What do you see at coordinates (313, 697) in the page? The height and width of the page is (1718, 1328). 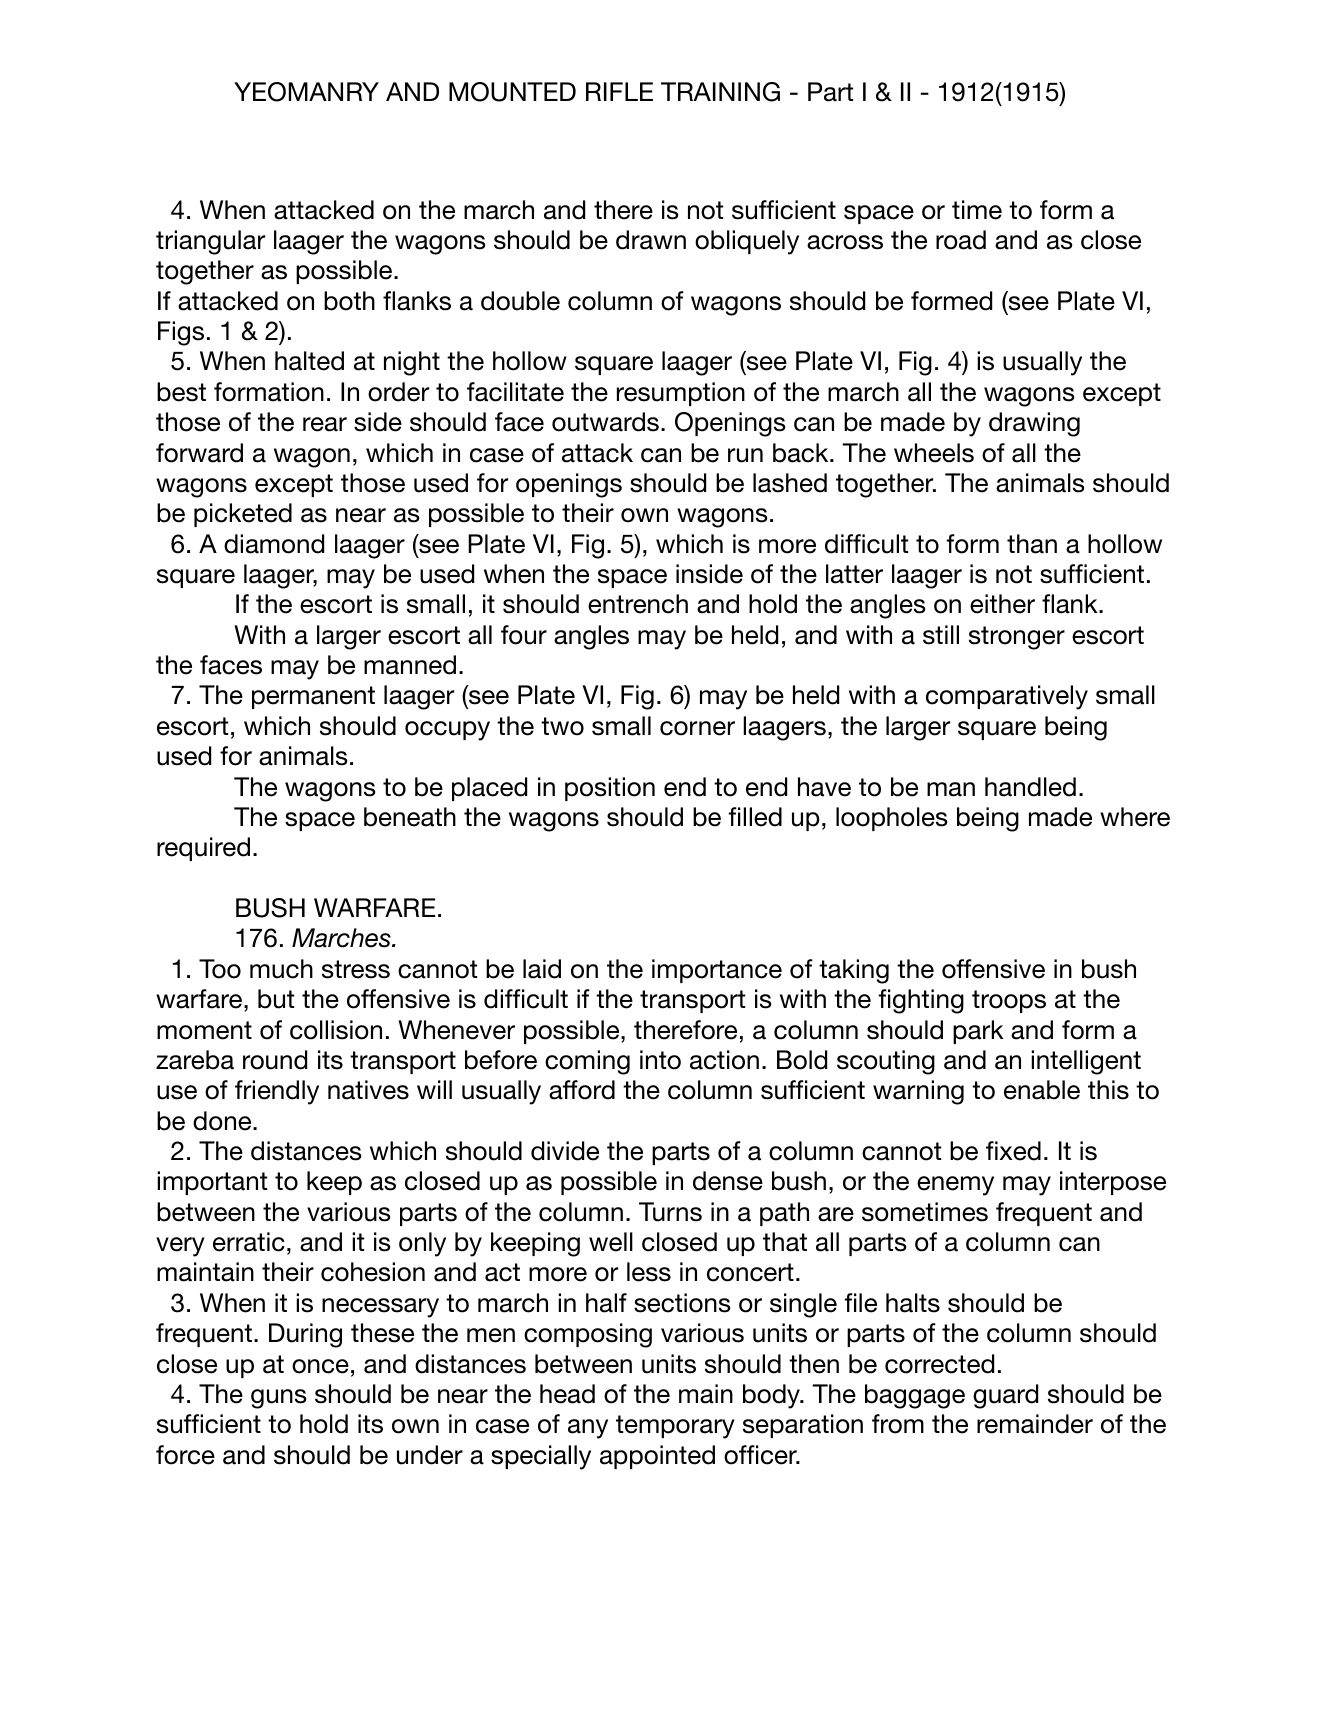 I see `permanent` at bounding box center [313, 697].
